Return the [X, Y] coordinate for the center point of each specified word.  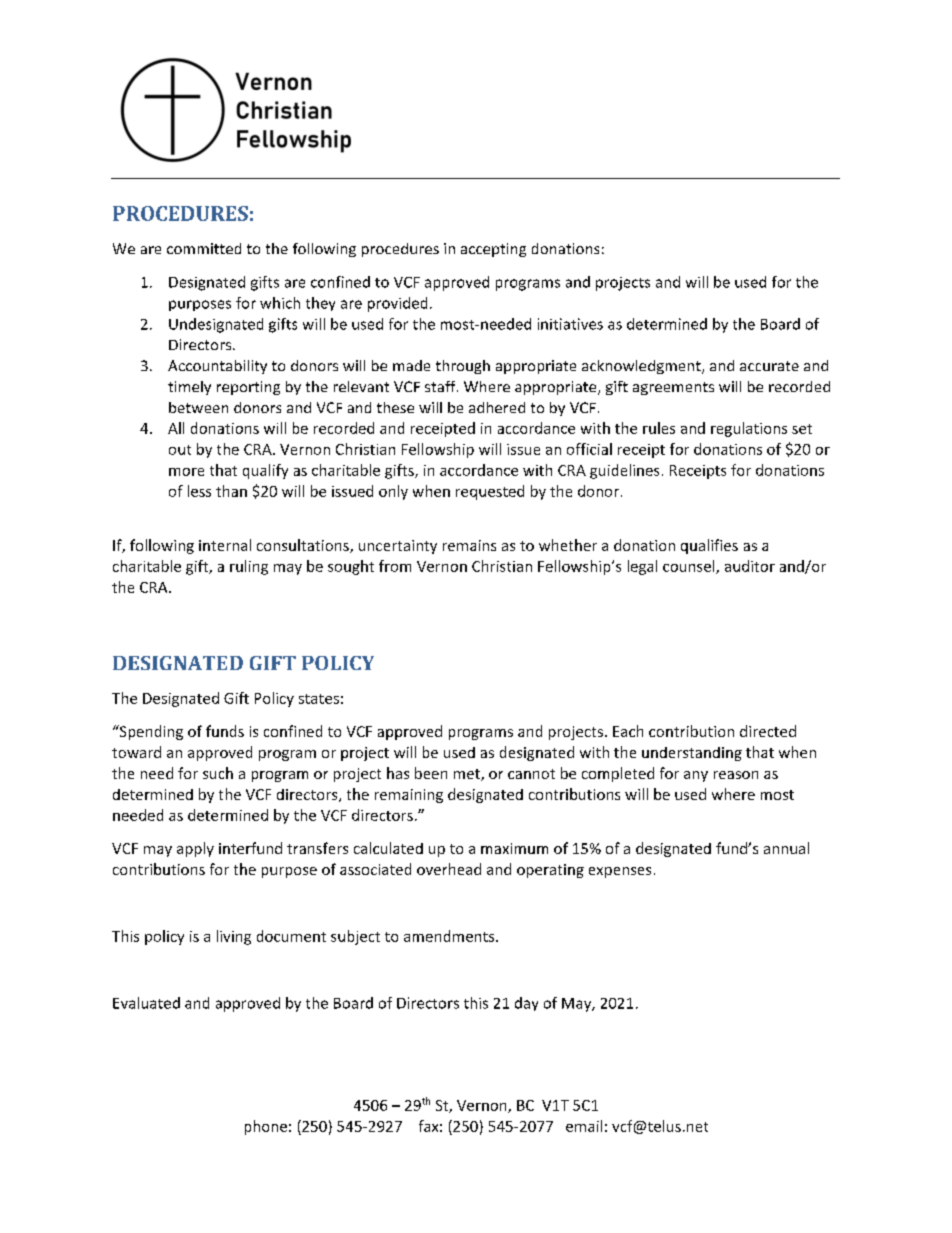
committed [204, 248]
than [231, 491]
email [584, 1126]
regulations [749, 429]
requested [490, 492]
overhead [449, 869]
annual [786, 848]
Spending [150, 732]
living [234, 937]
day [526, 1004]
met [468, 775]
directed [768, 731]
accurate [769, 366]
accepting [493, 250]
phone [266, 1127]
